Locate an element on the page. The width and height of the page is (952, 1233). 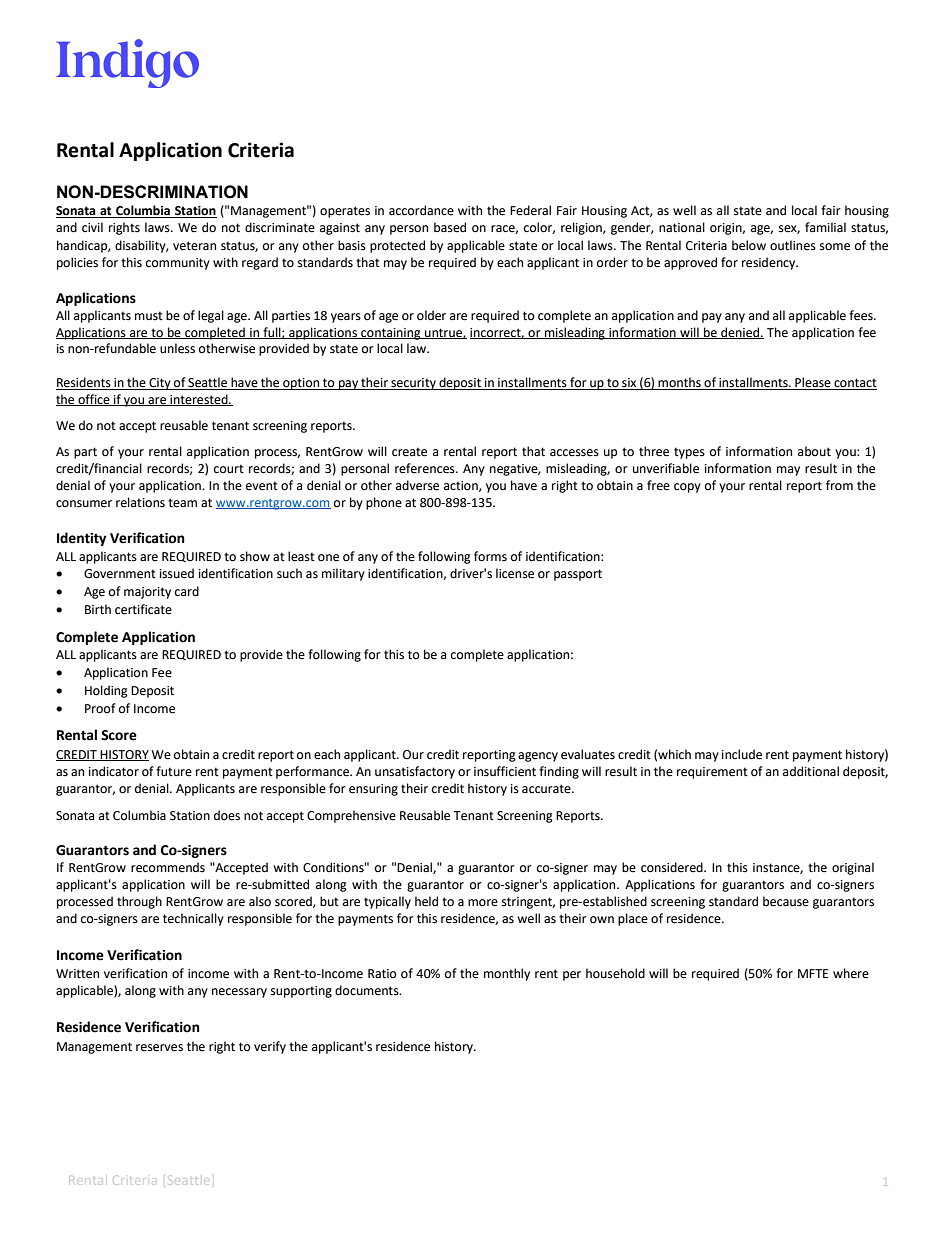
about is located at coordinates (814, 451).
